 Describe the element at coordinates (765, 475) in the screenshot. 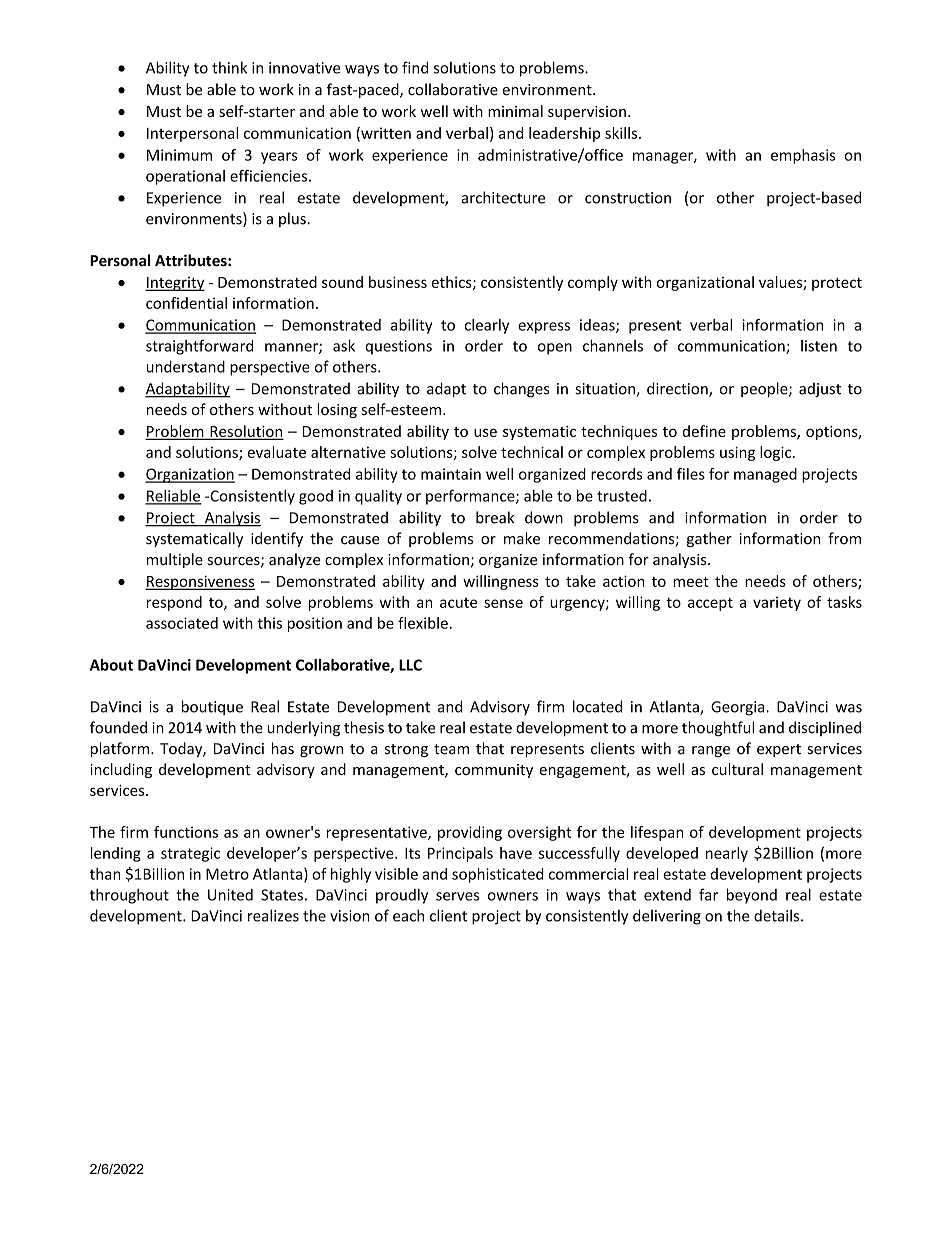

I see `managed` at that location.
